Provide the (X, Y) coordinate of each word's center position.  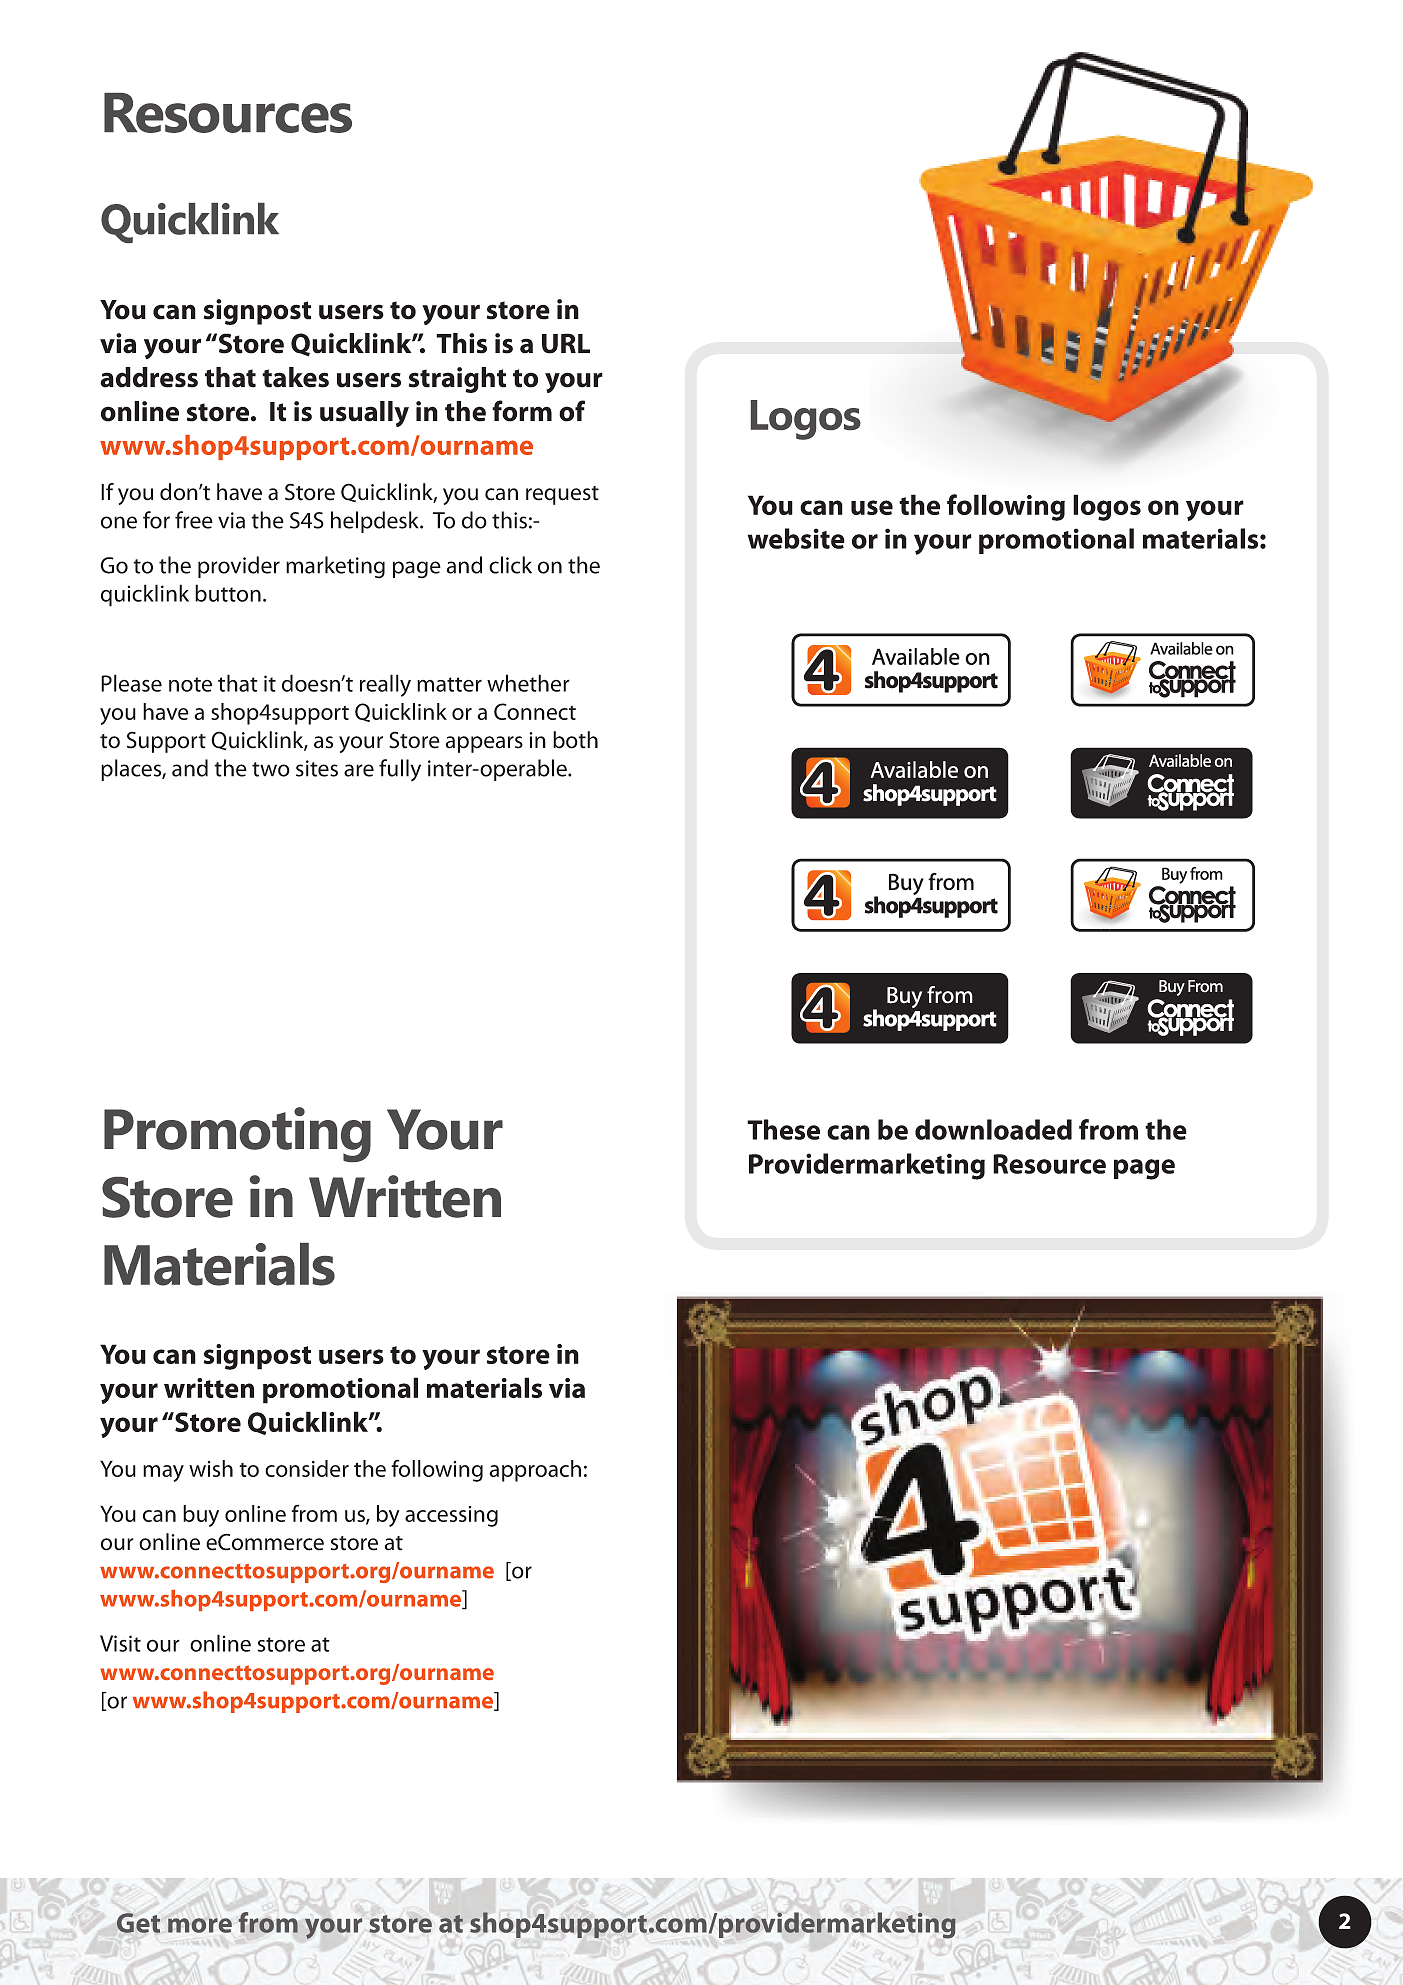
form (522, 411)
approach (535, 1471)
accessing (451, 1516)
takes (295, 377)
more (200, 1925)
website (796, 538)
